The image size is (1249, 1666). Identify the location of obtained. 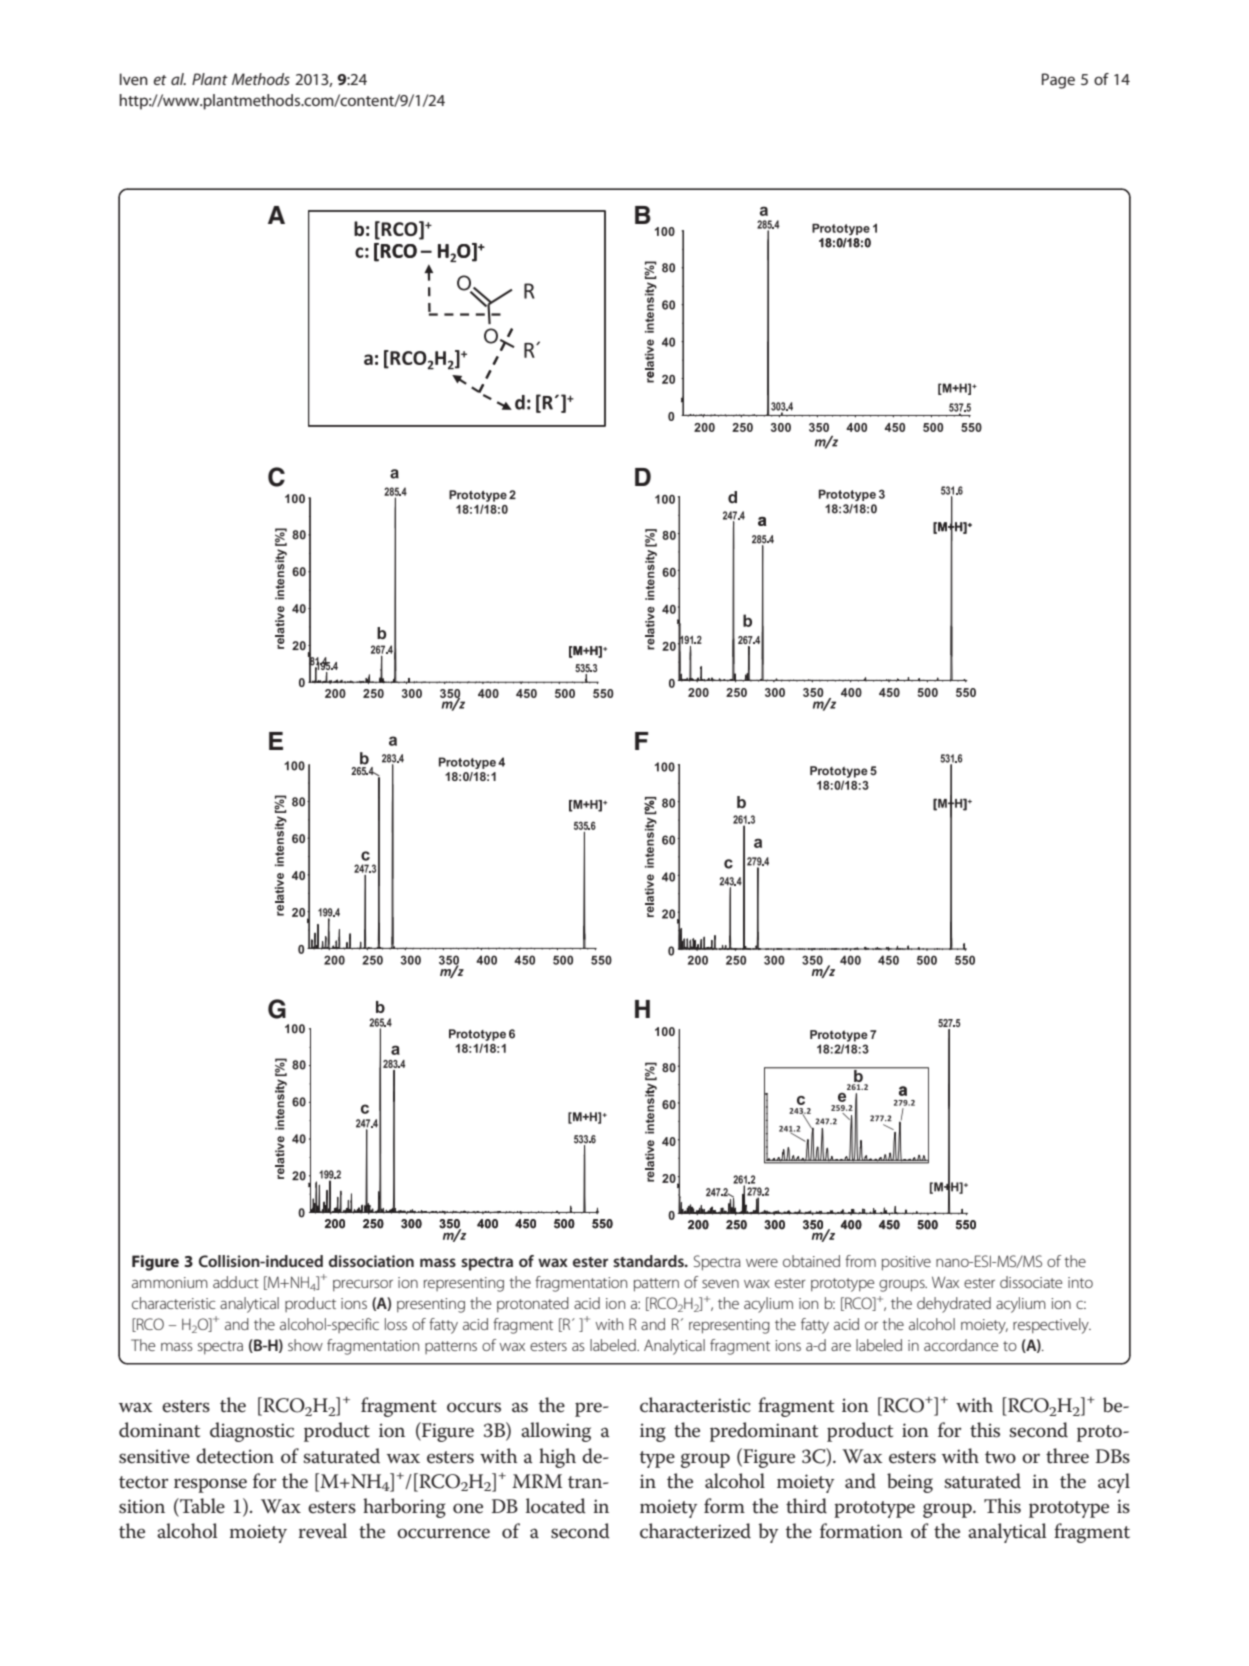
(811, 1261).
